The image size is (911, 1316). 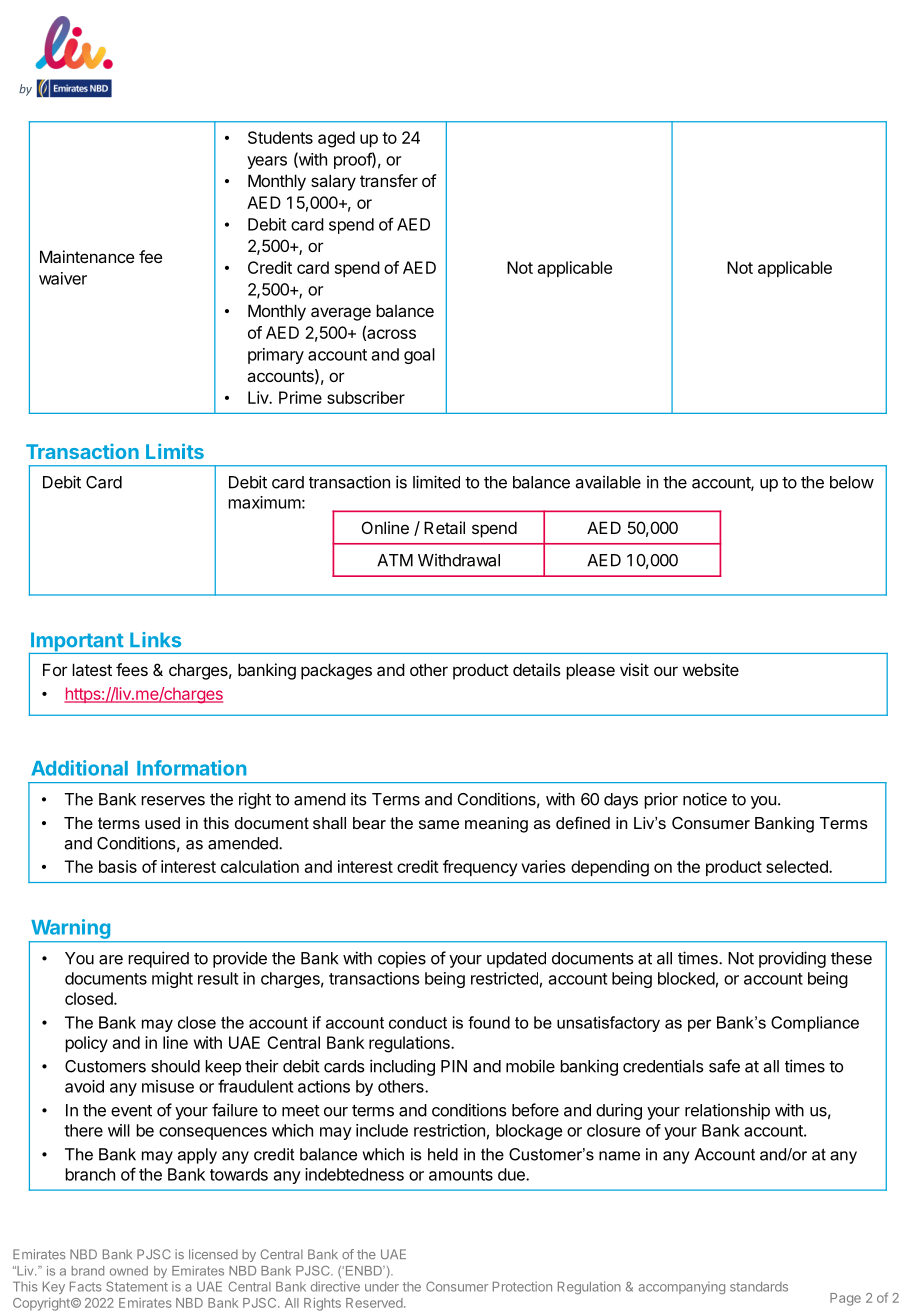 What do you see at coordinates (389, 180) in the screenshot?
I see `transfer` at bounding box center [389, 180].
